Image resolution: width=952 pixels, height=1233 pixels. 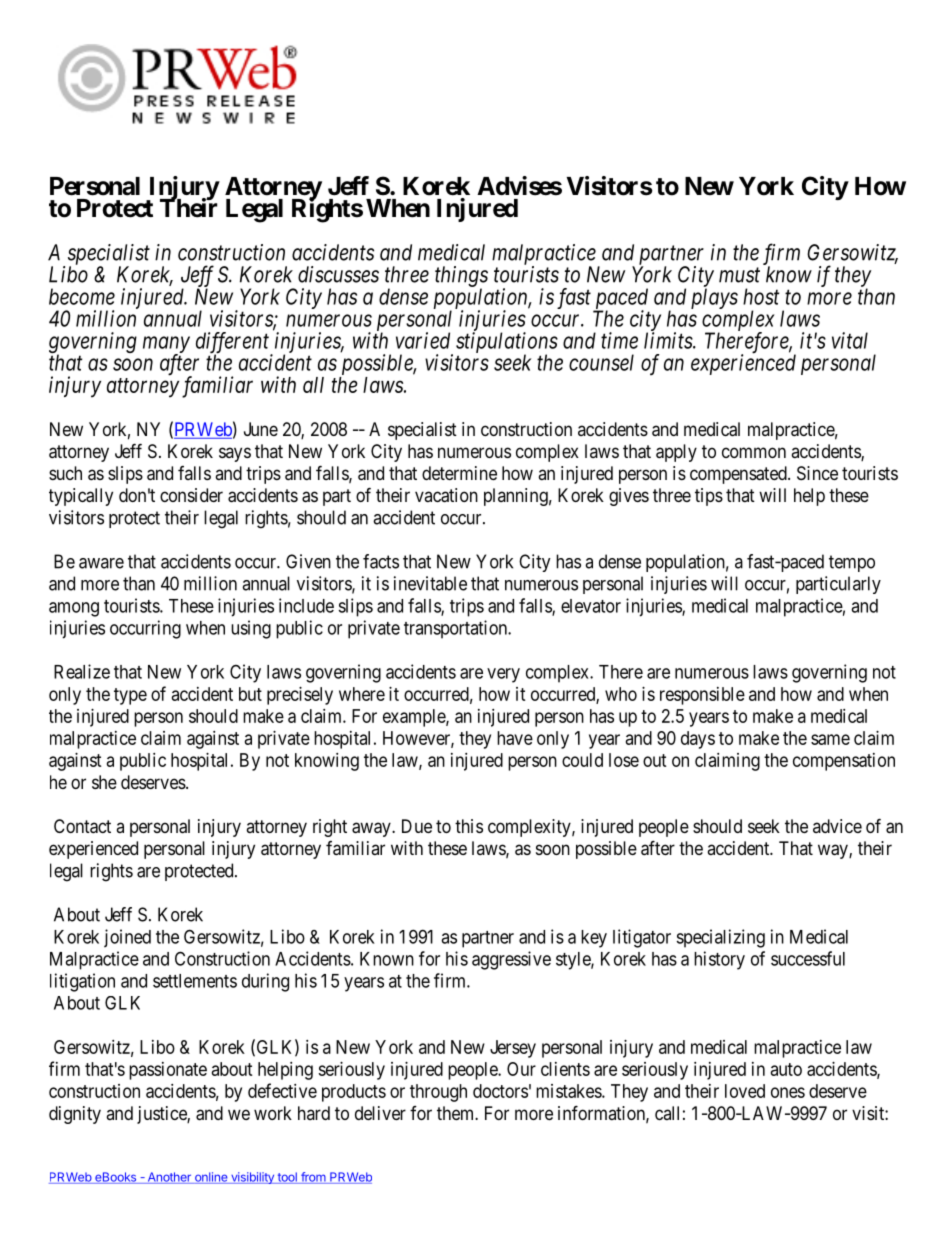 What do you see at coordinates (461, 277) in the page?
I see `things` at bounding box center [461, 277].
